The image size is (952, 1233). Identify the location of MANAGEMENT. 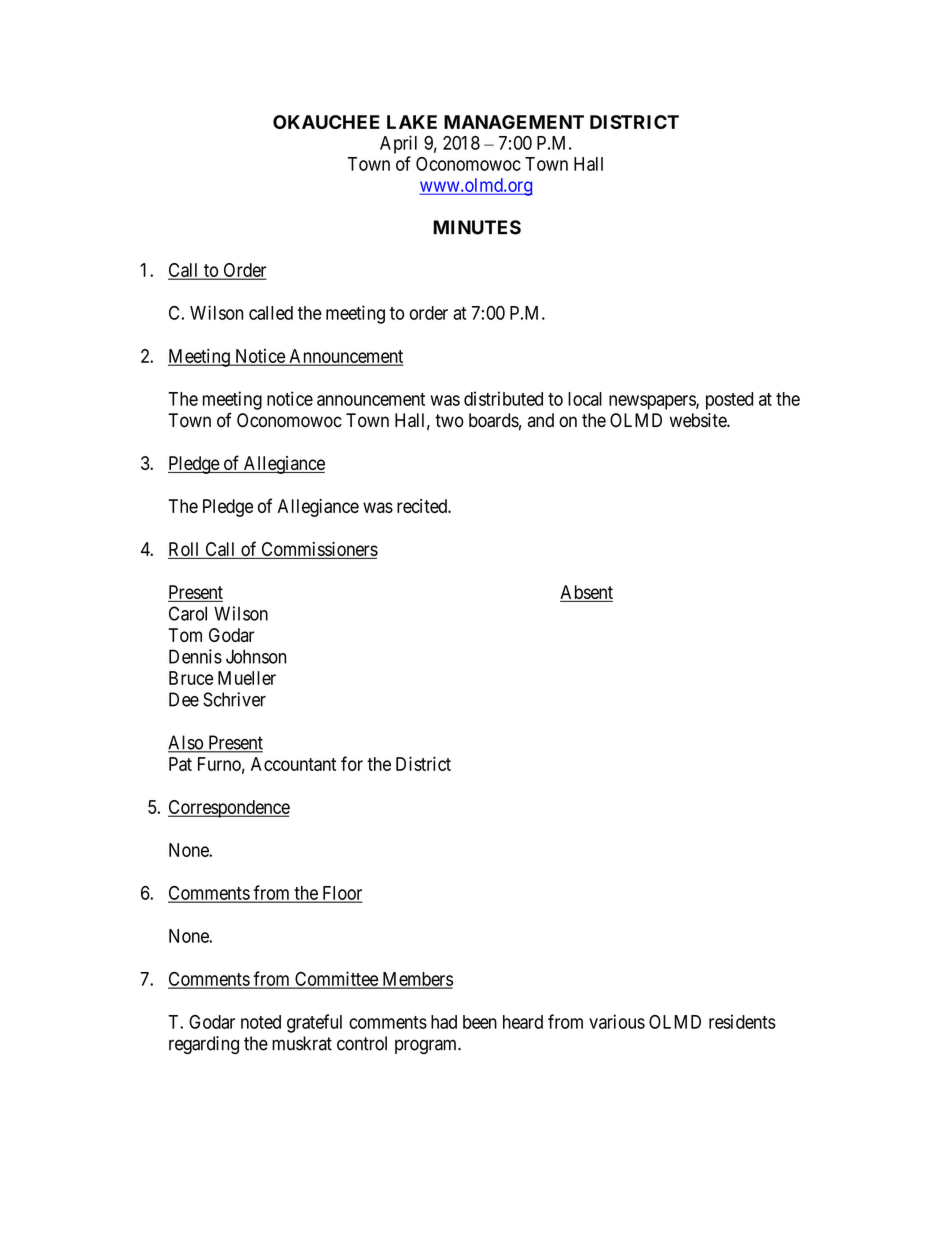
(514, 122).
